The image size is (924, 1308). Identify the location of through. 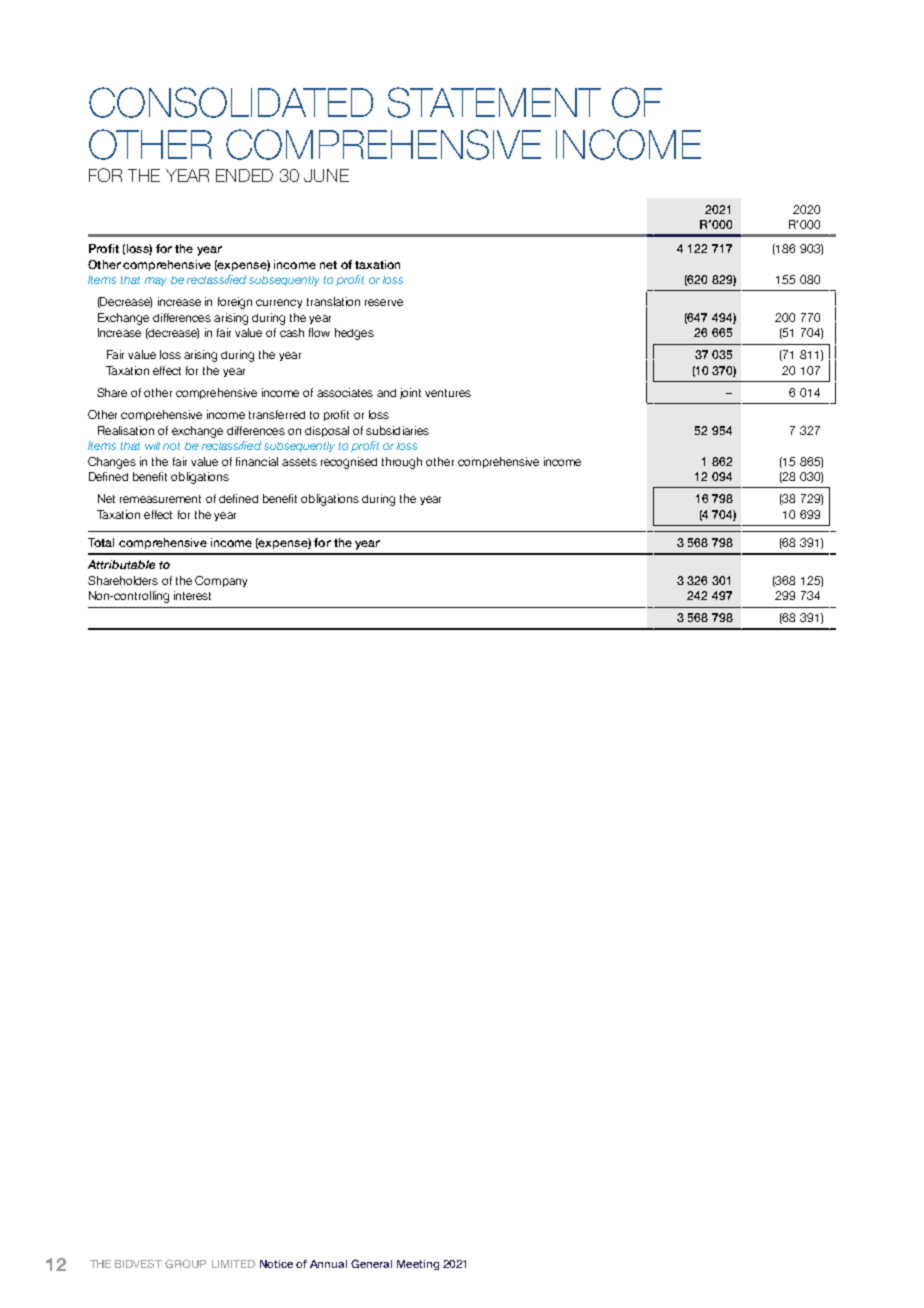
(402, 463).
